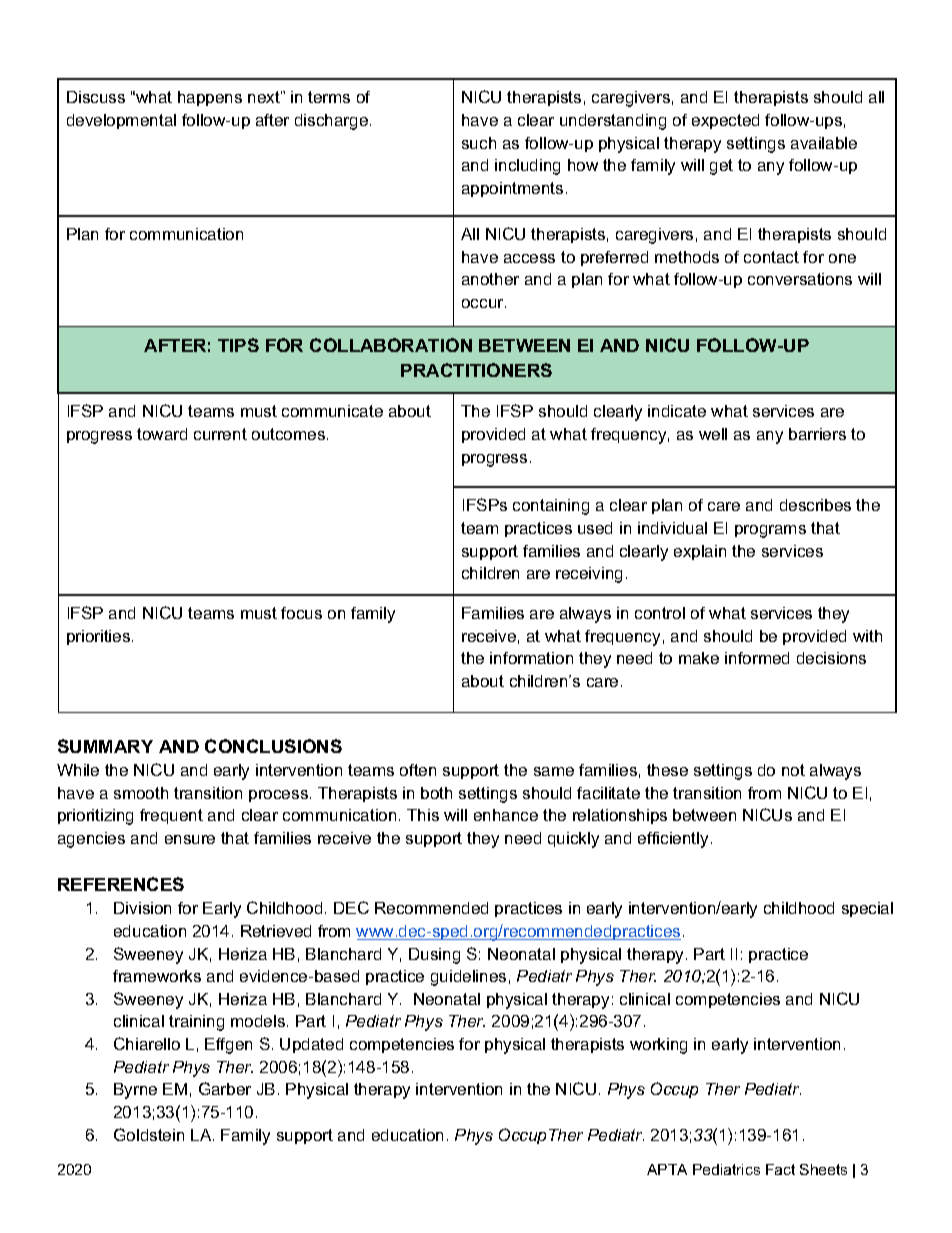  Describe the element at coordinates (770, 531) in the document. I see `programs` at that location.
